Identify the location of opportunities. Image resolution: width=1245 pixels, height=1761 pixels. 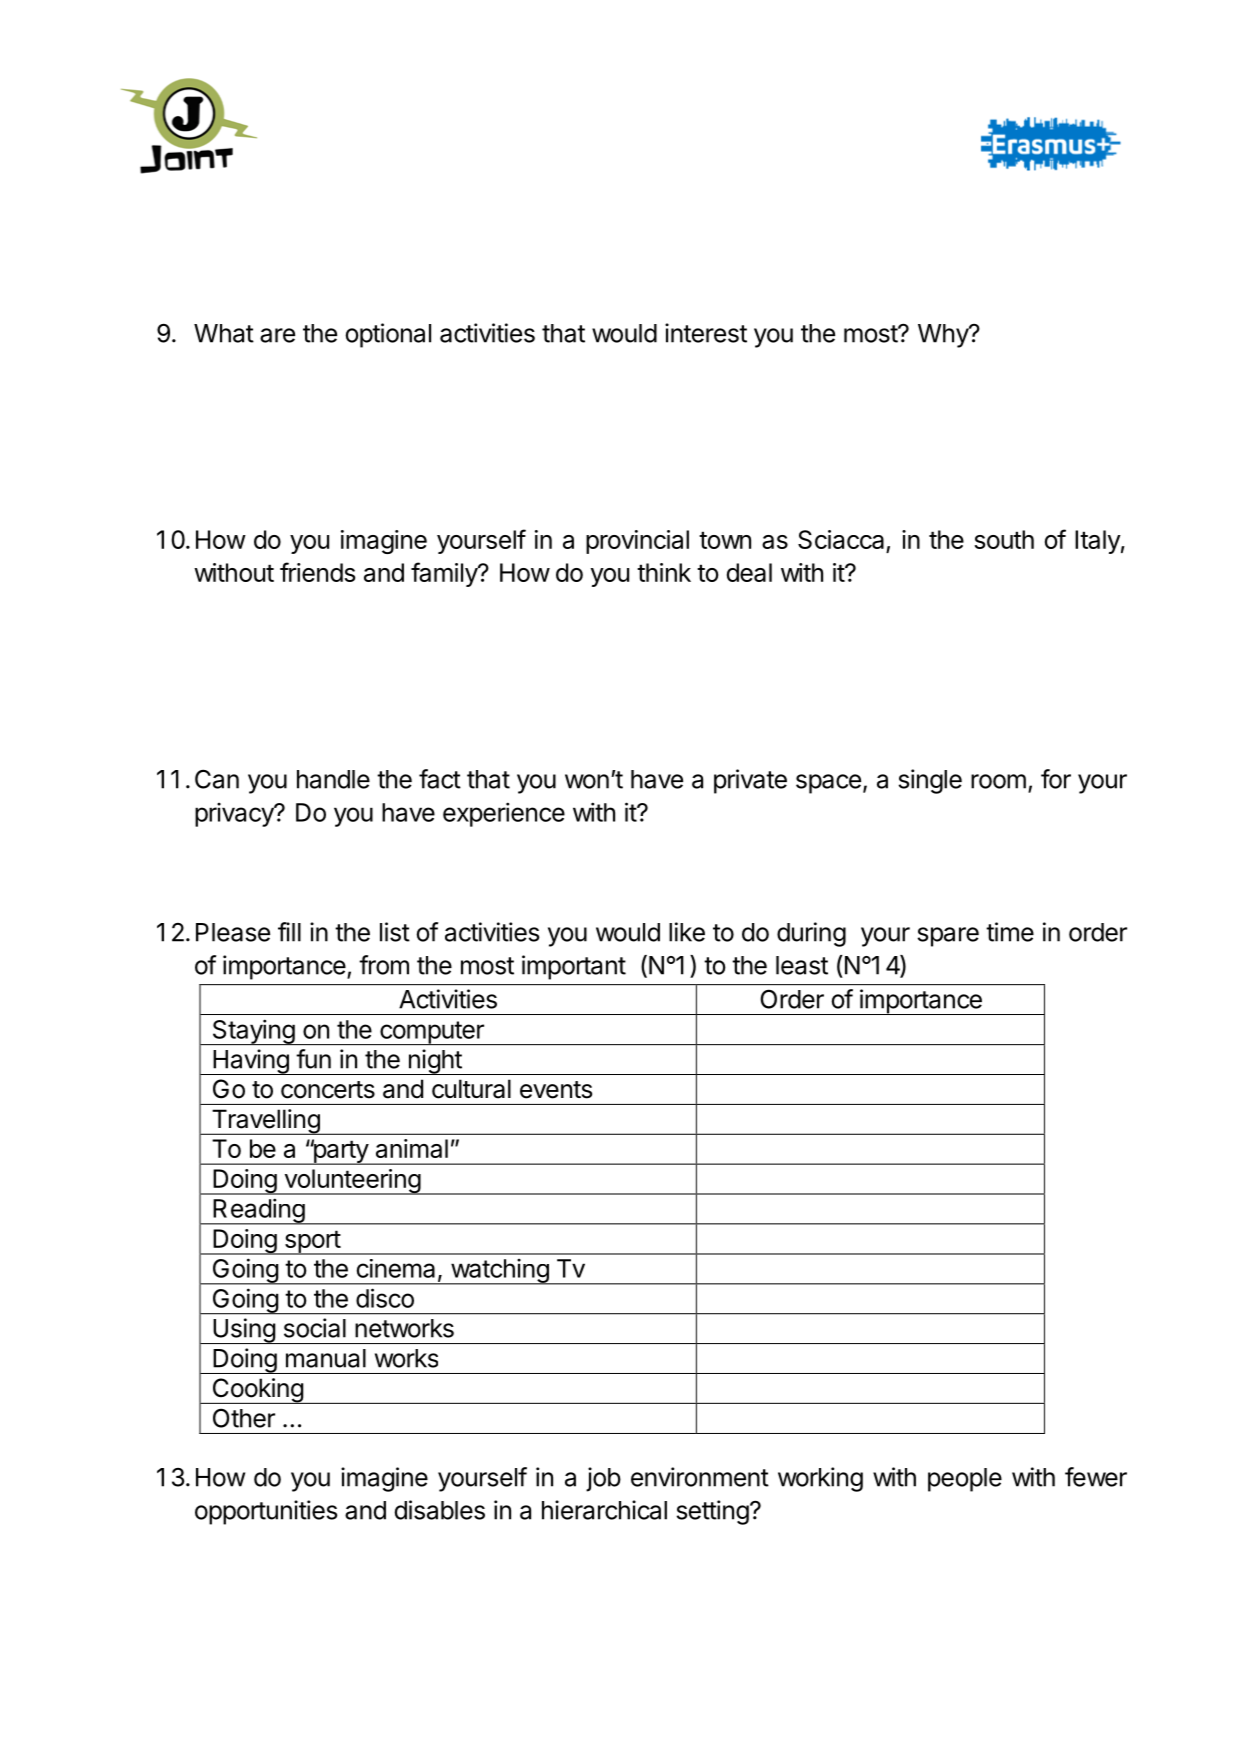
(266, 1512).
